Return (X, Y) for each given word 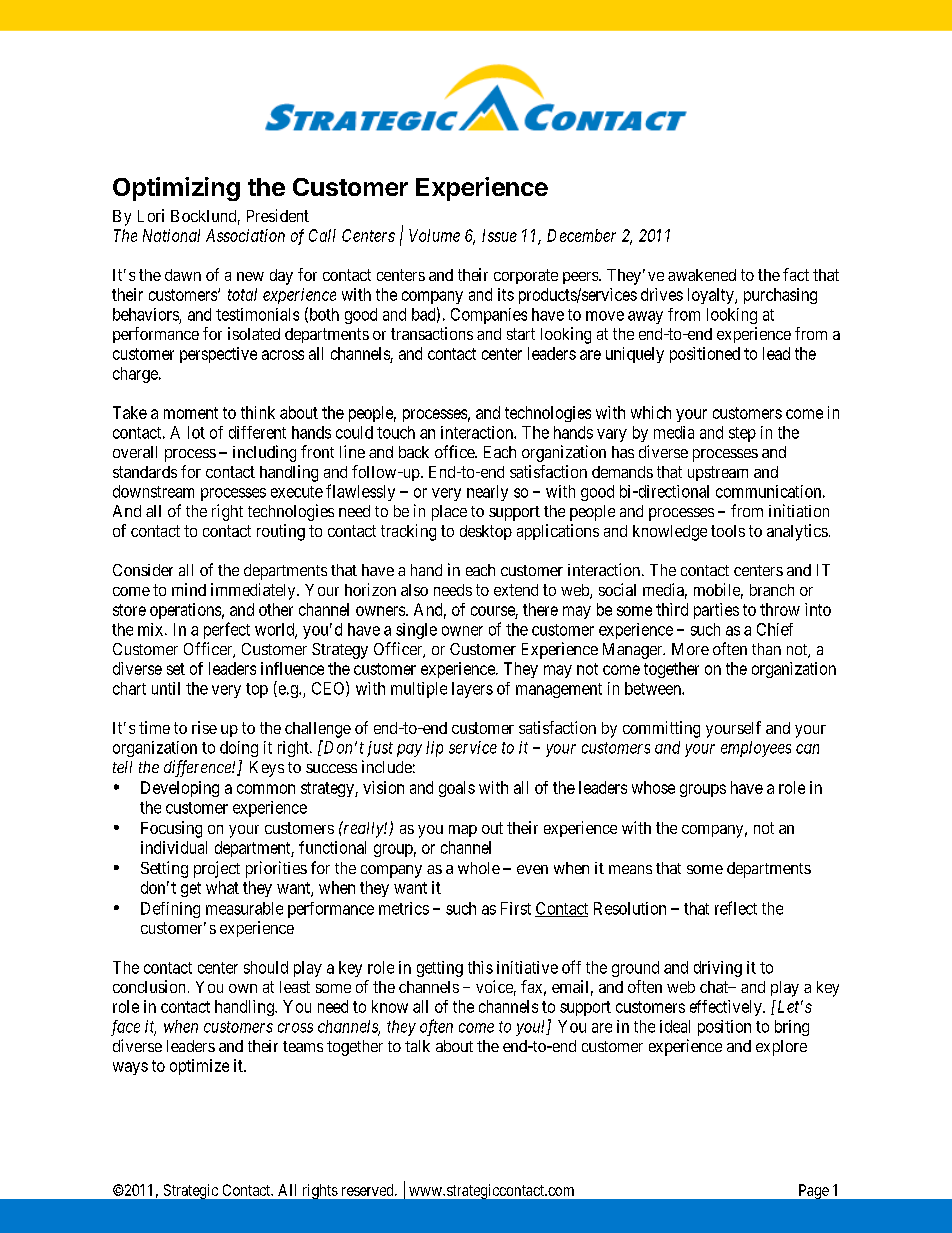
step (742, 434)
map (463, 831)
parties (716, 611)
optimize (199, 1067)
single (416, 631)
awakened (702, 275)
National (171, 235)
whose (653, 787)
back (414, 452)
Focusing (171, 829)
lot (196, 432)
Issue (499, 235)
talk (417, 1046)
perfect (227, 630)
